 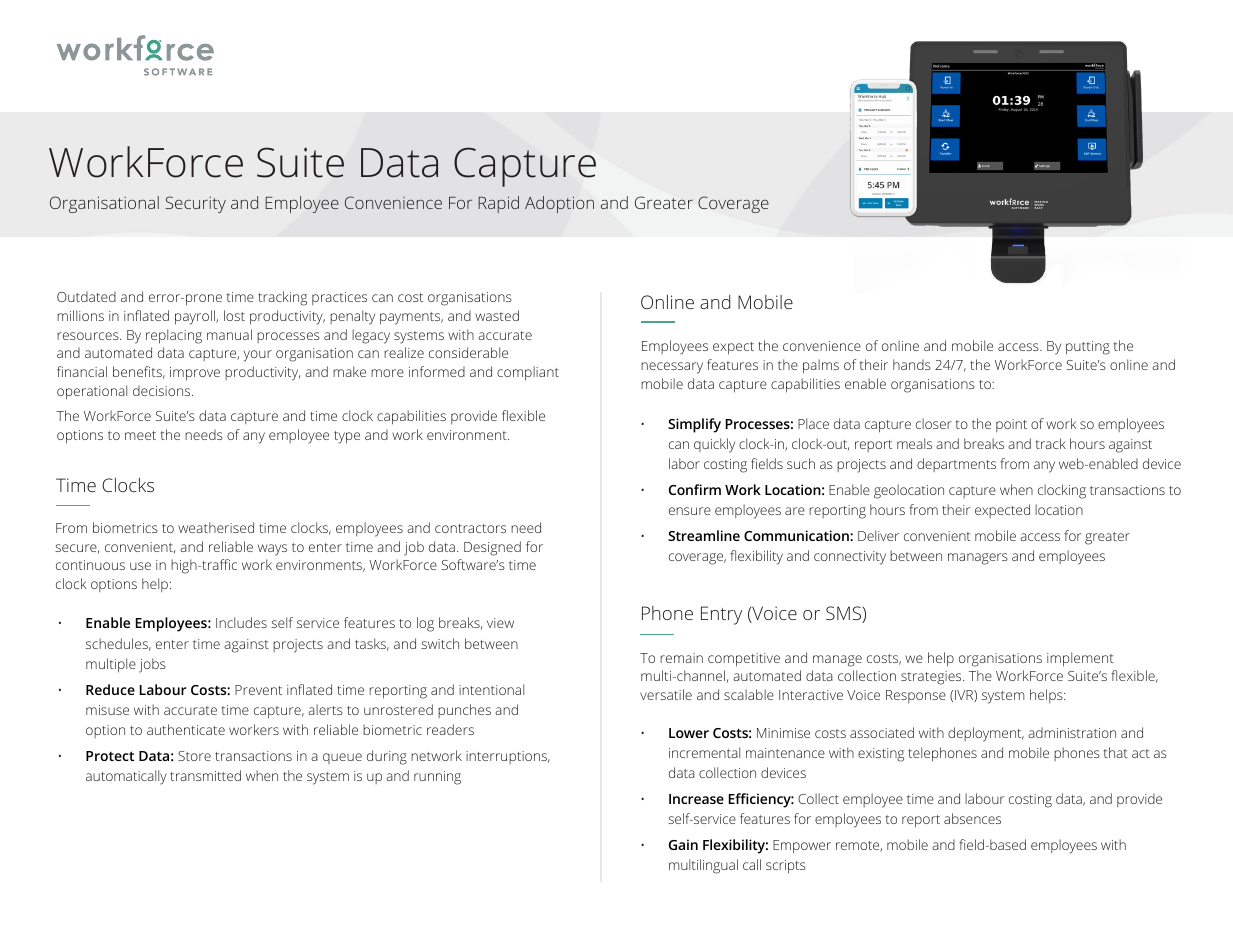 I want to click on remain, so click(x=681, y=658).
